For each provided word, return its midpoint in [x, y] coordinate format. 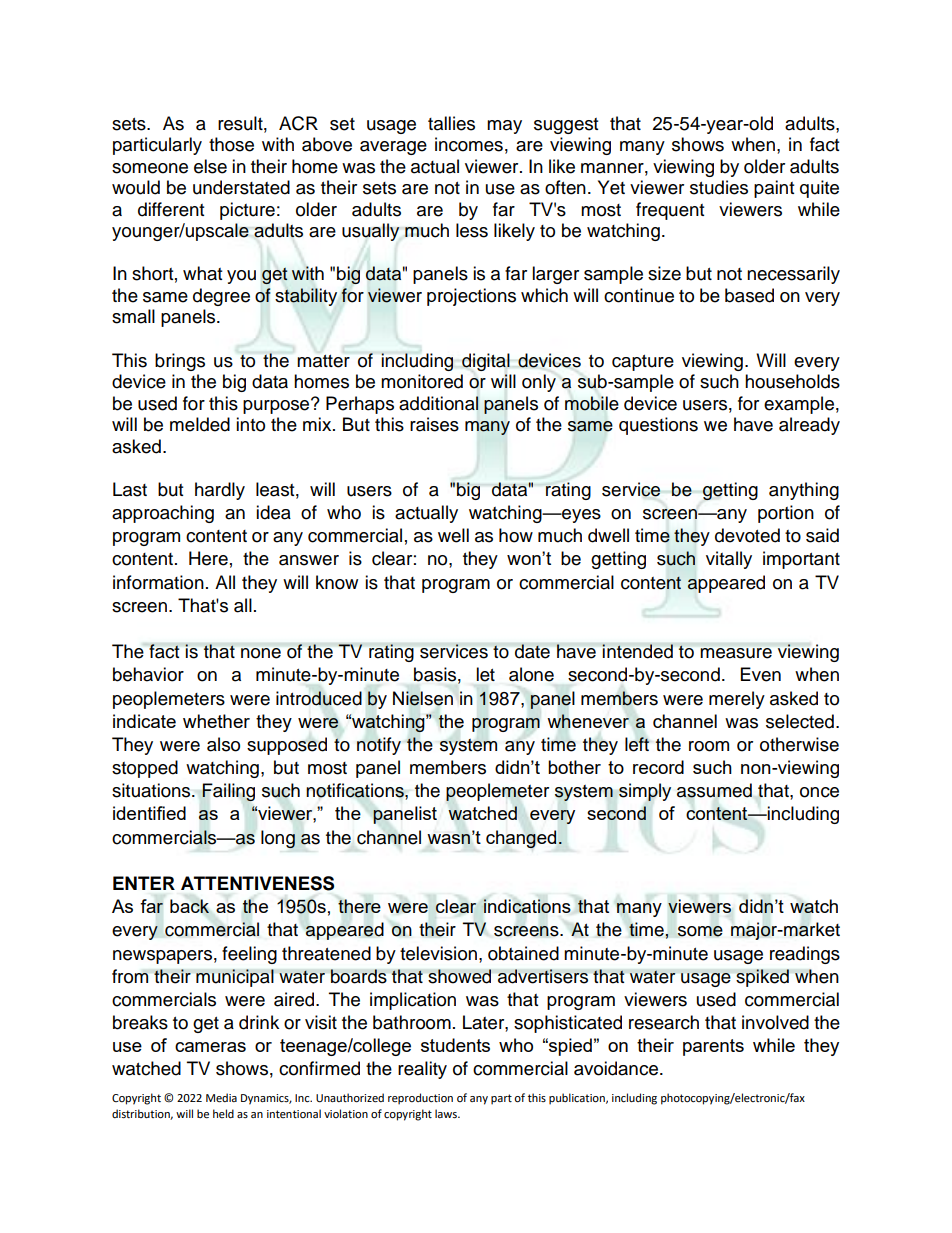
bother [574, 767]
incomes [469, 144]
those [231, 144]
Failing [228, 792]
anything [804, 491]
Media [221, 1098]
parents [713, 1047]
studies [719, 187]
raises [434, 424]
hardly [220, 491]
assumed [714, 790]
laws [447, 1114]
